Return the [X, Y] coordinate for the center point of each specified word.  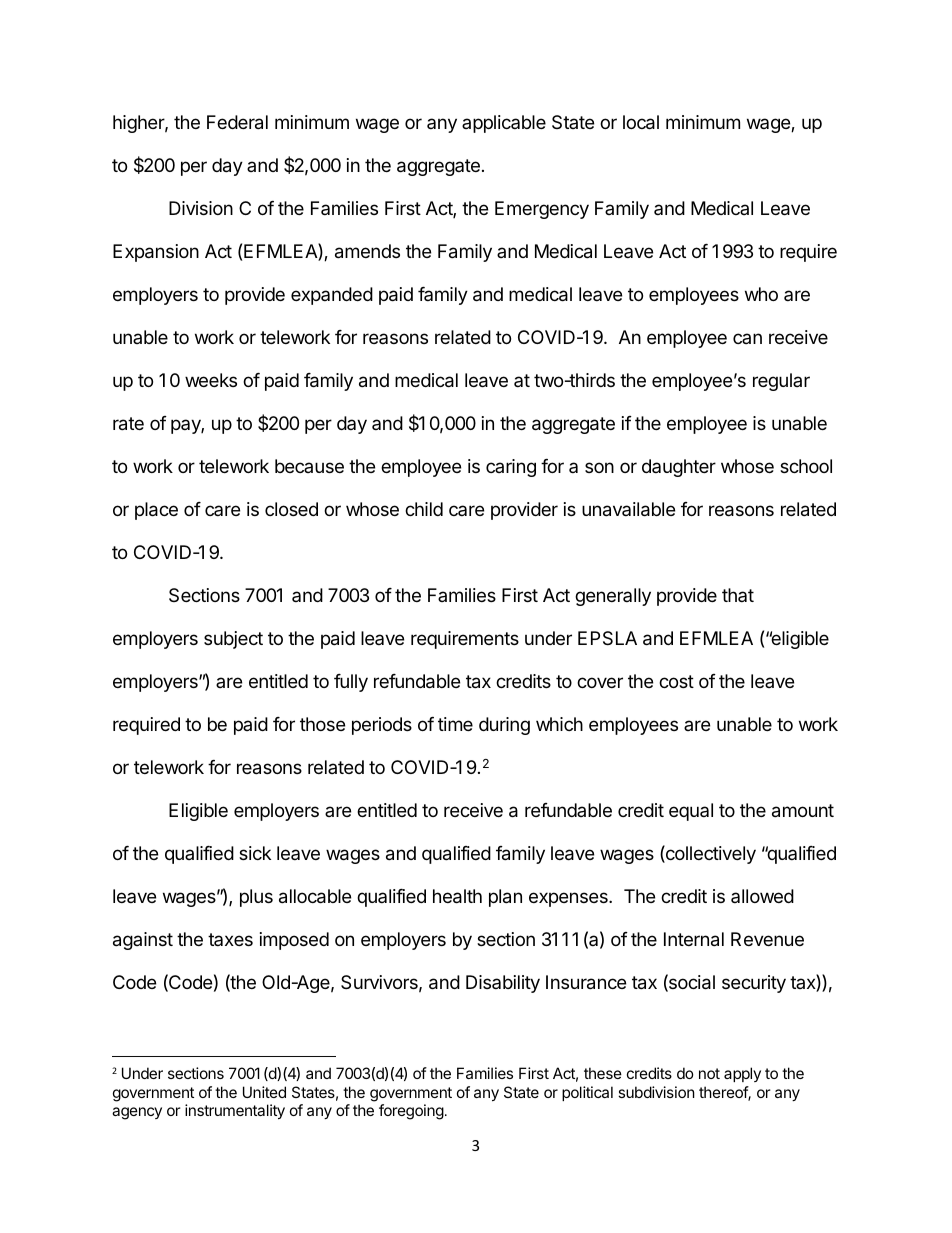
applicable [504, 124]
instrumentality [235, 1111]
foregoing [411, 1112]
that [738, 595]
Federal [237, 122]
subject [233, 640]
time [455, 724]
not [709, 1073]
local [641, 122]
